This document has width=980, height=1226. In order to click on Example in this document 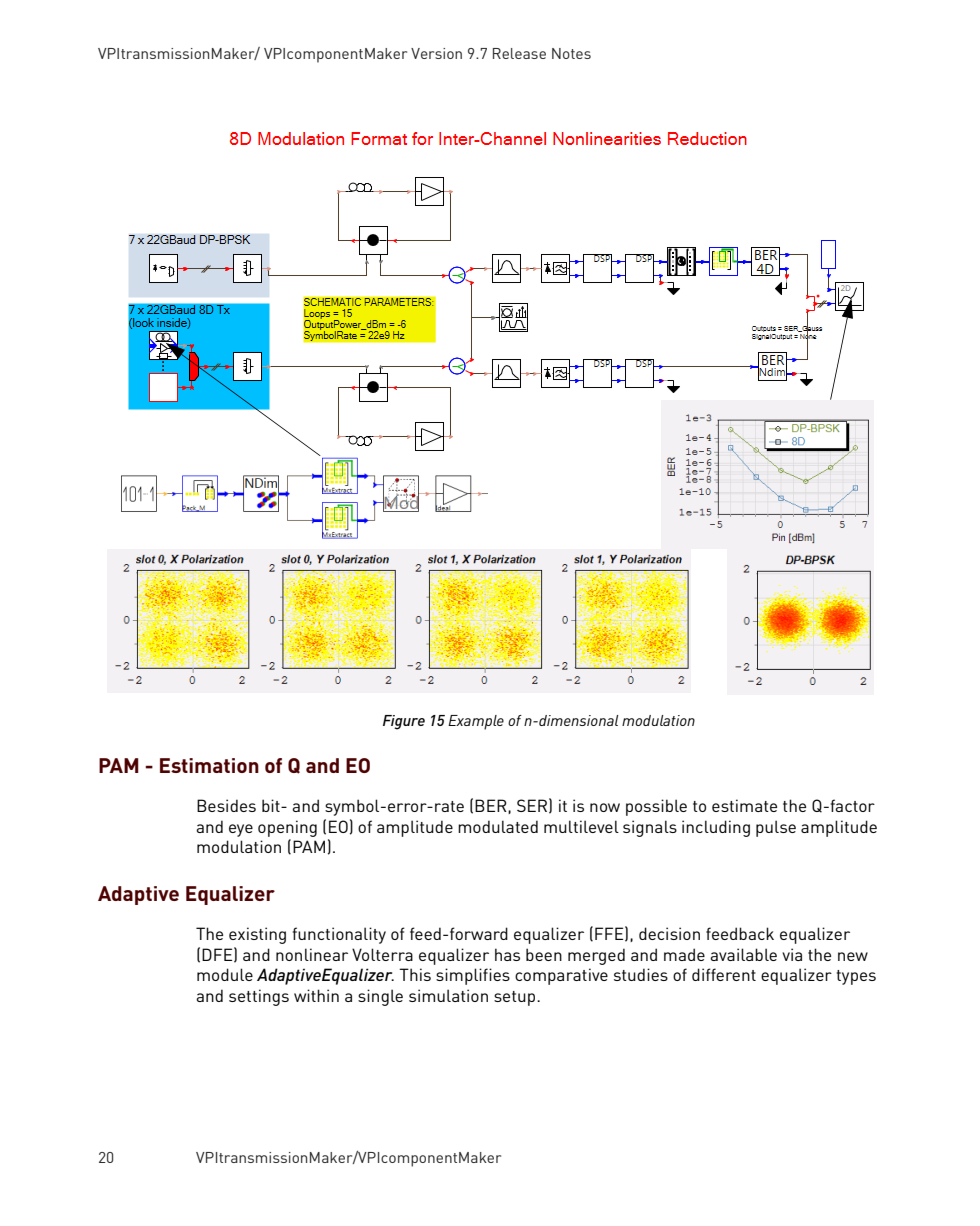, I will do `click(476, 722)`.
